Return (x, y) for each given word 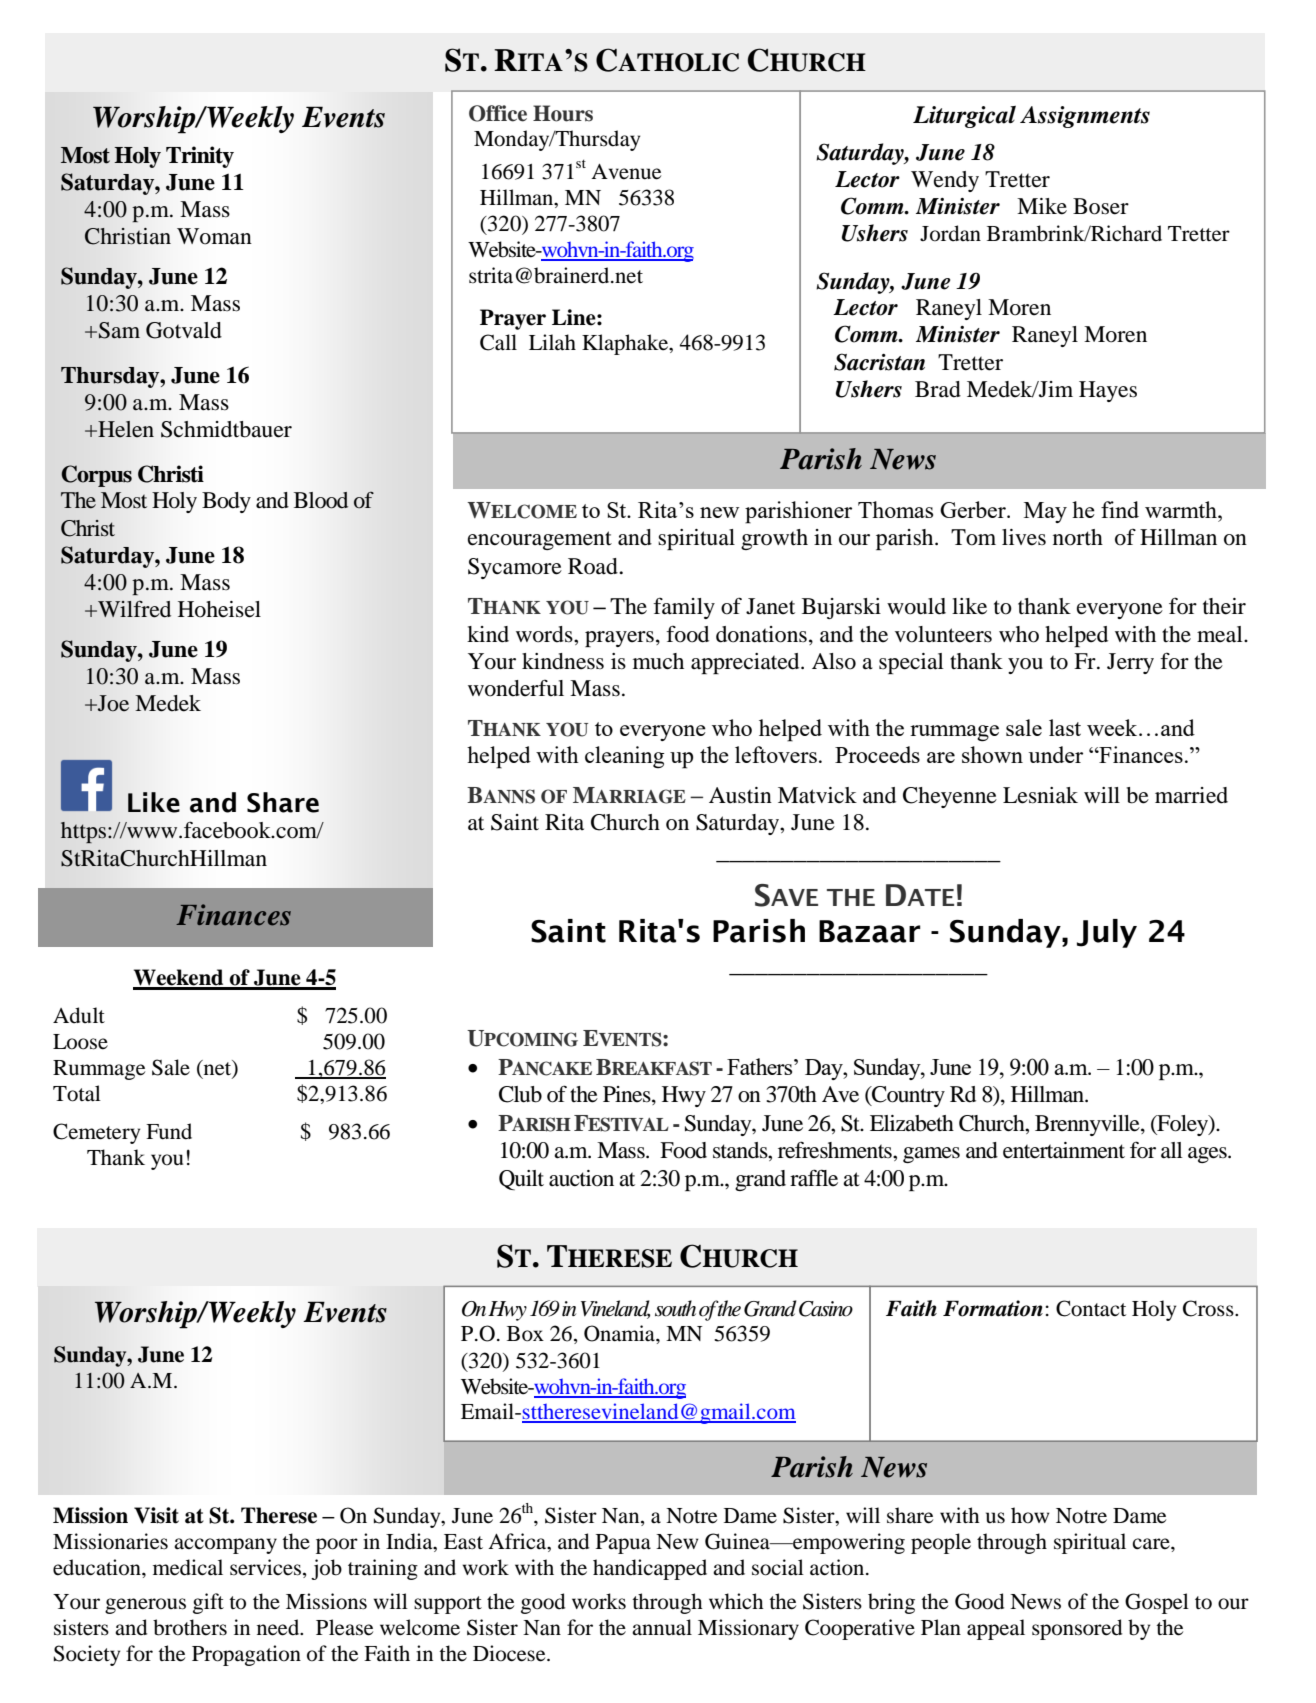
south (675, 1308)
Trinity (200, 157)
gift (208, 1603)
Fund (169, 1131)
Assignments (1085, 117)
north (1078, 537)
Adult (79, 1015)
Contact (1091, 1308)
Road (594, 566)
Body (226, 502)
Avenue (626, 172)
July (1107, 933)
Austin (740, 795)
